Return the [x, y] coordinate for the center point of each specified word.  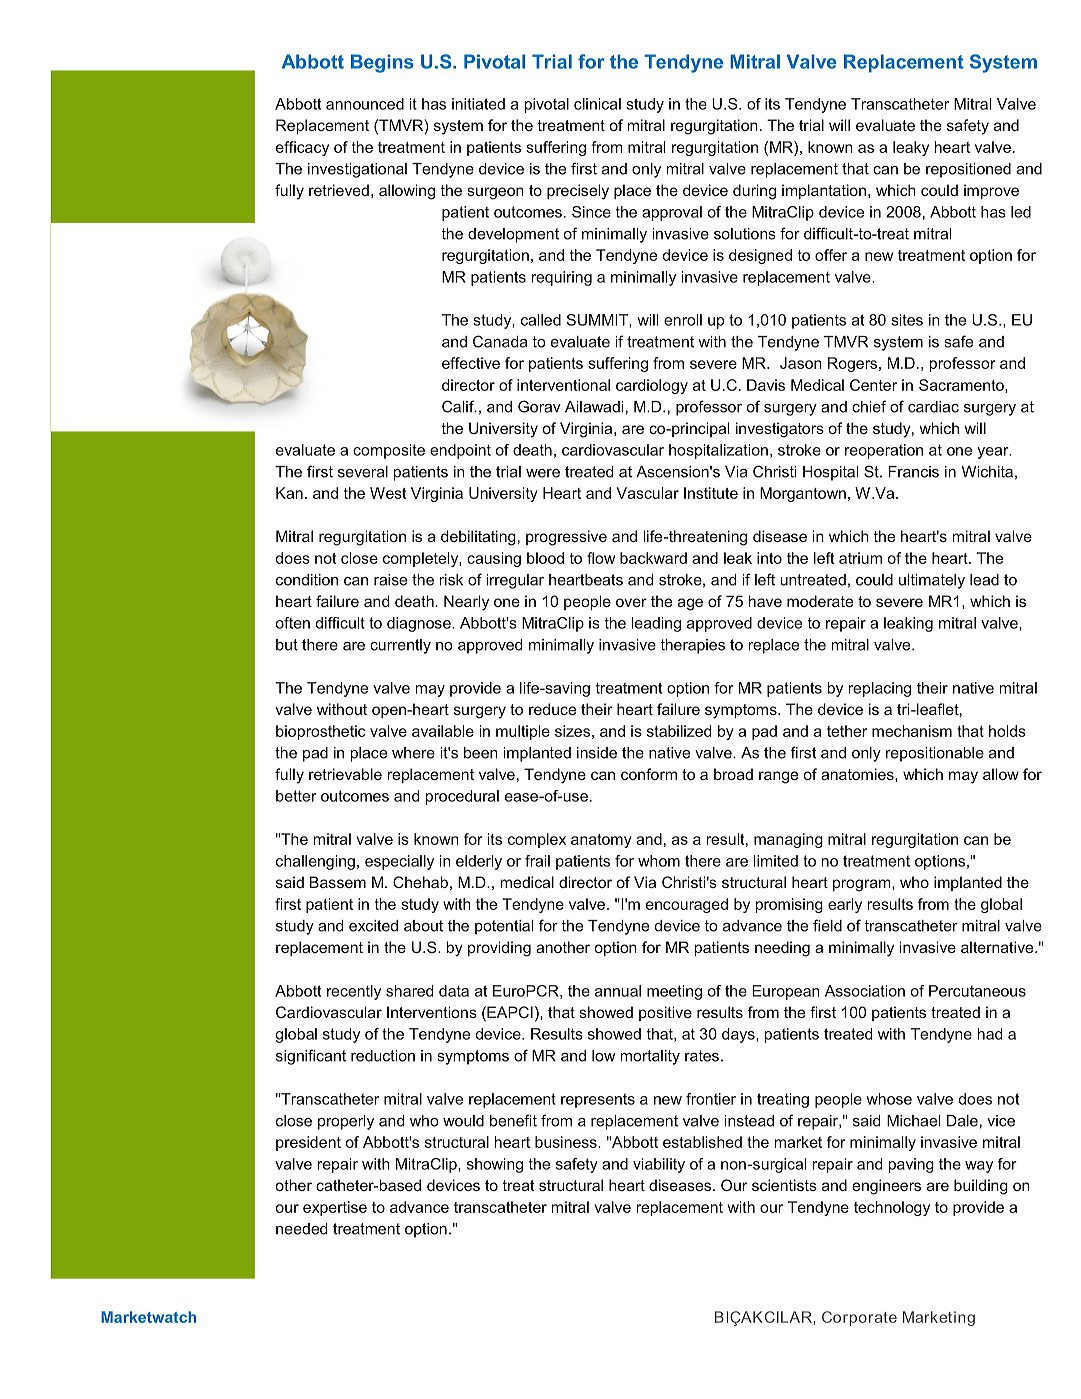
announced [365, 104]
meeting [674, 992]
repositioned [968, 170]
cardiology [652, 386]
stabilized [679, 731]
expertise [335, 1208]
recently [354, 992]
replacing [879, 689]
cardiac [933, 407]
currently [400, 646]
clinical [597, 104]
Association [865, 991]
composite [389, 451]
